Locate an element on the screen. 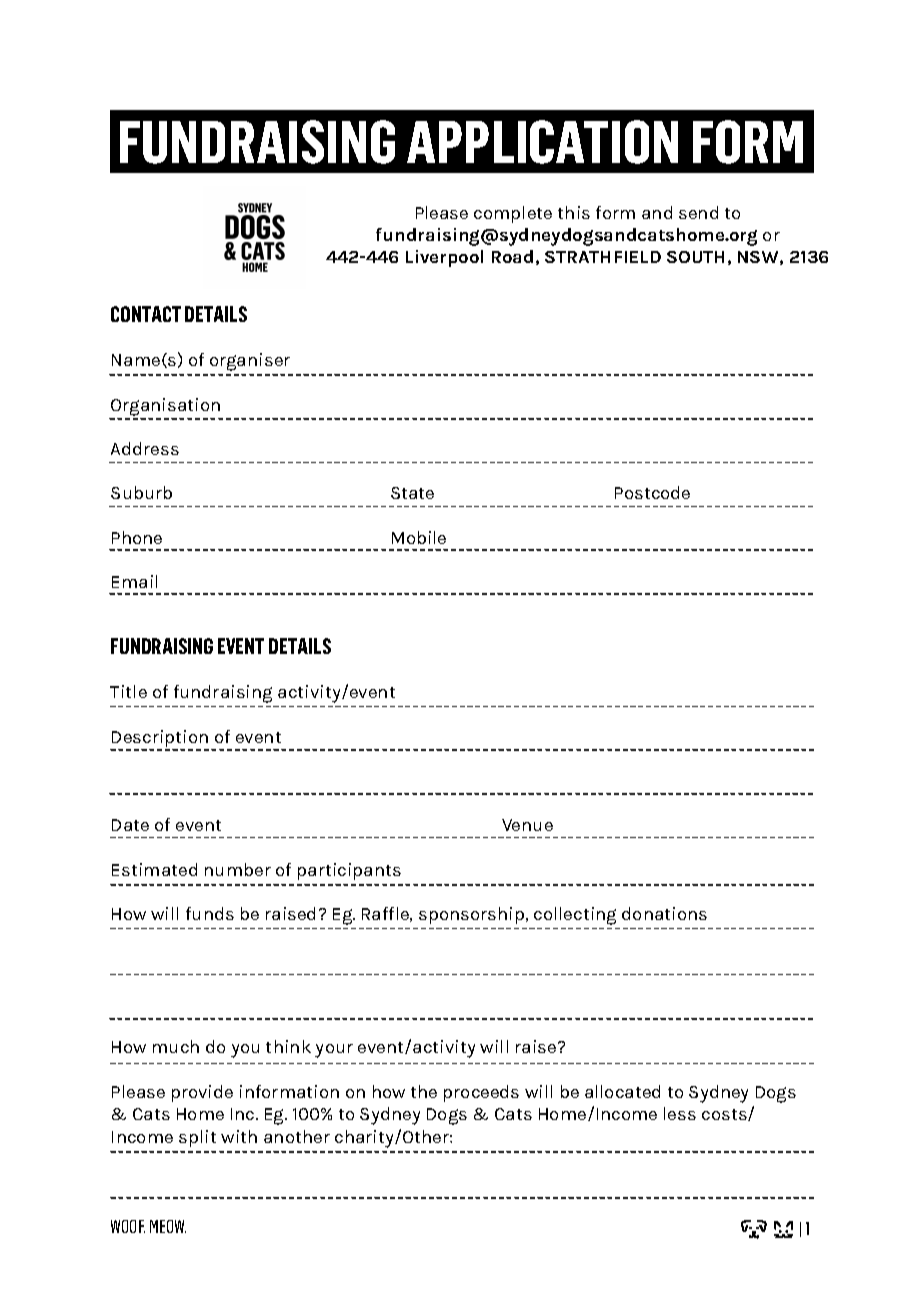 The height and width of the screenshot is (1308, 924). MEOW is located at coordinates (168, 1226).
